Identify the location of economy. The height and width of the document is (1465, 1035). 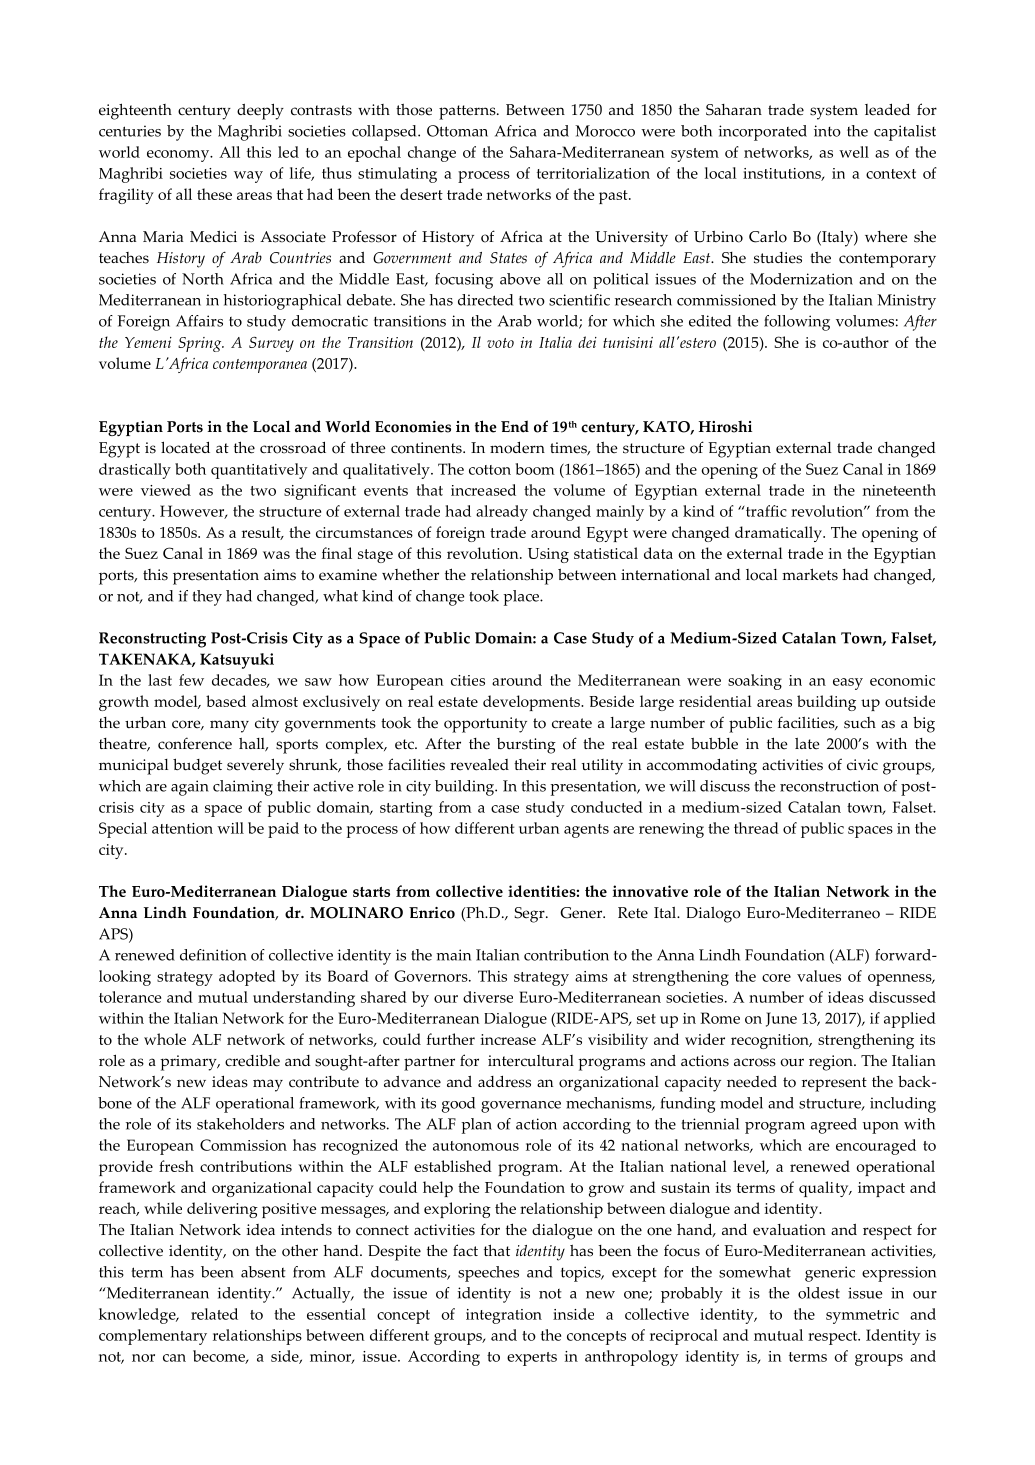
(179, 156).
